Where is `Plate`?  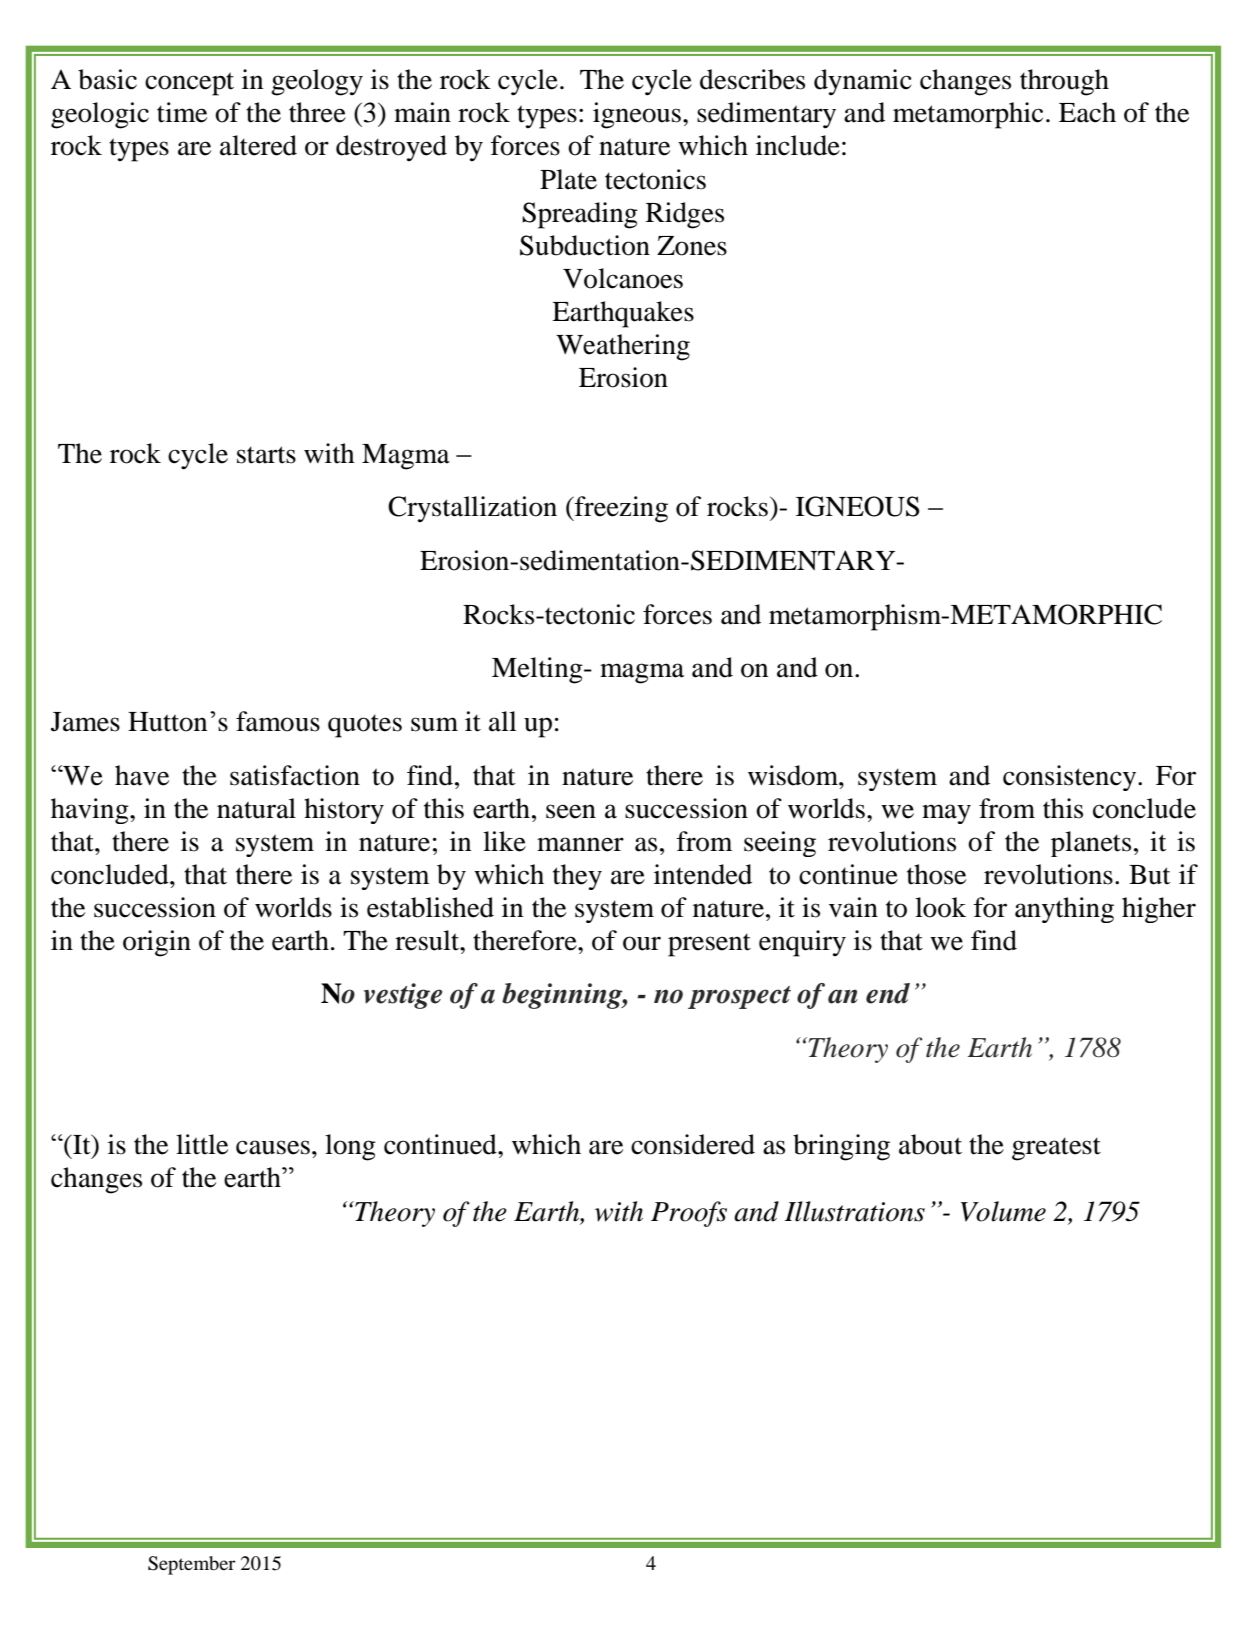
Plate is located at coordinates (568, 179).
